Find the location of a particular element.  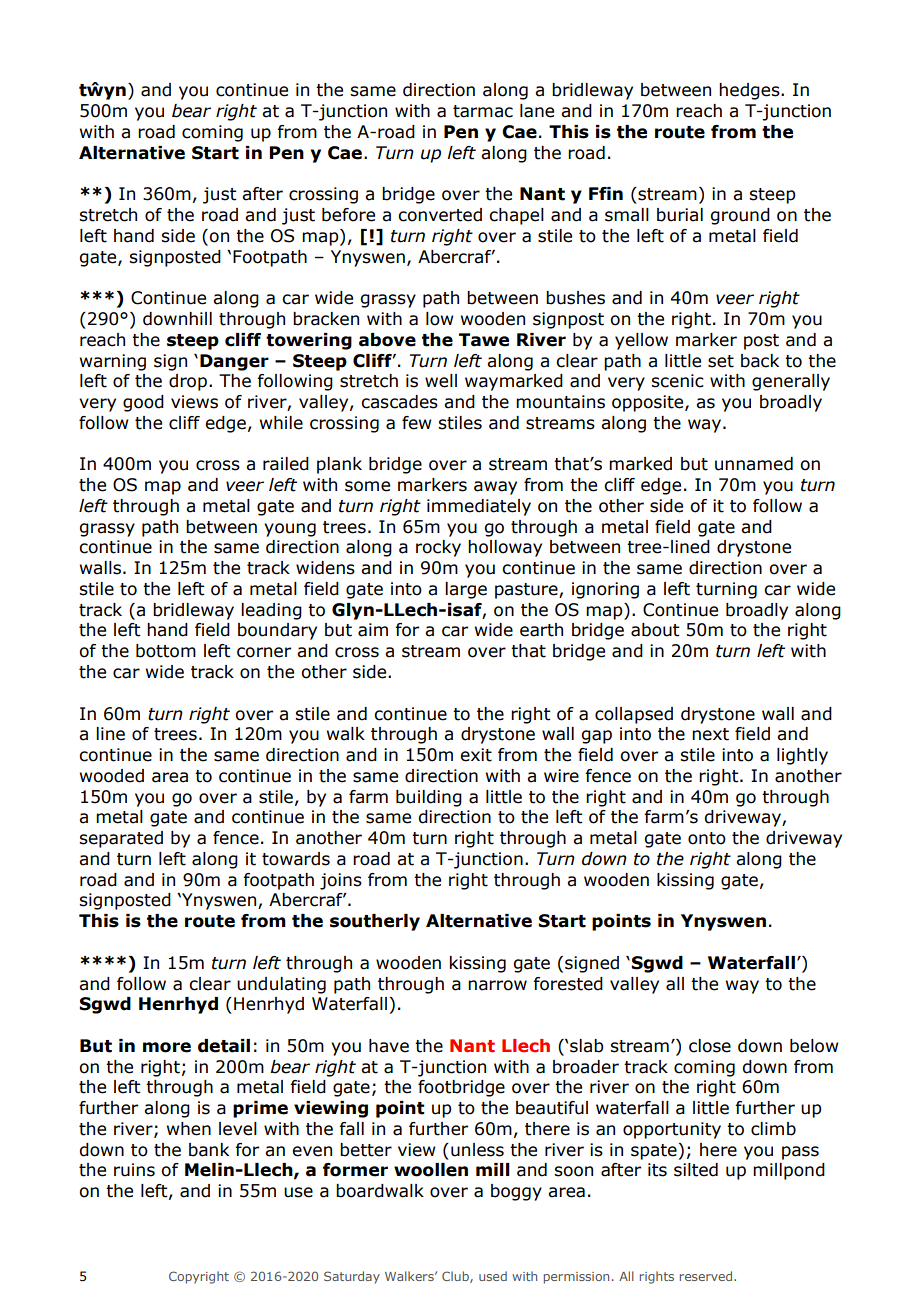

bottom is located at coordinates (166, 651).
